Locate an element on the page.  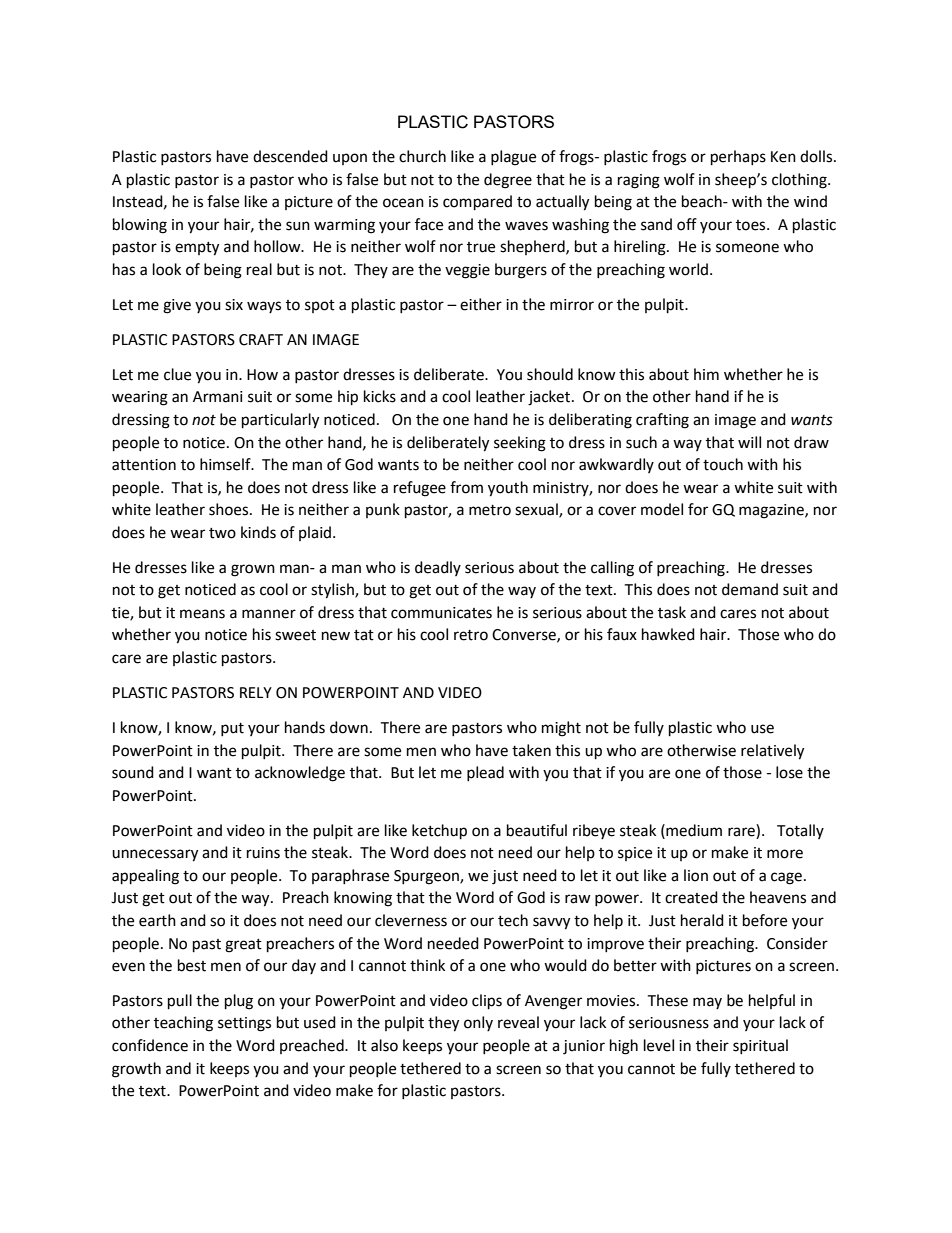
compared is located at coordinates (477, 203).
